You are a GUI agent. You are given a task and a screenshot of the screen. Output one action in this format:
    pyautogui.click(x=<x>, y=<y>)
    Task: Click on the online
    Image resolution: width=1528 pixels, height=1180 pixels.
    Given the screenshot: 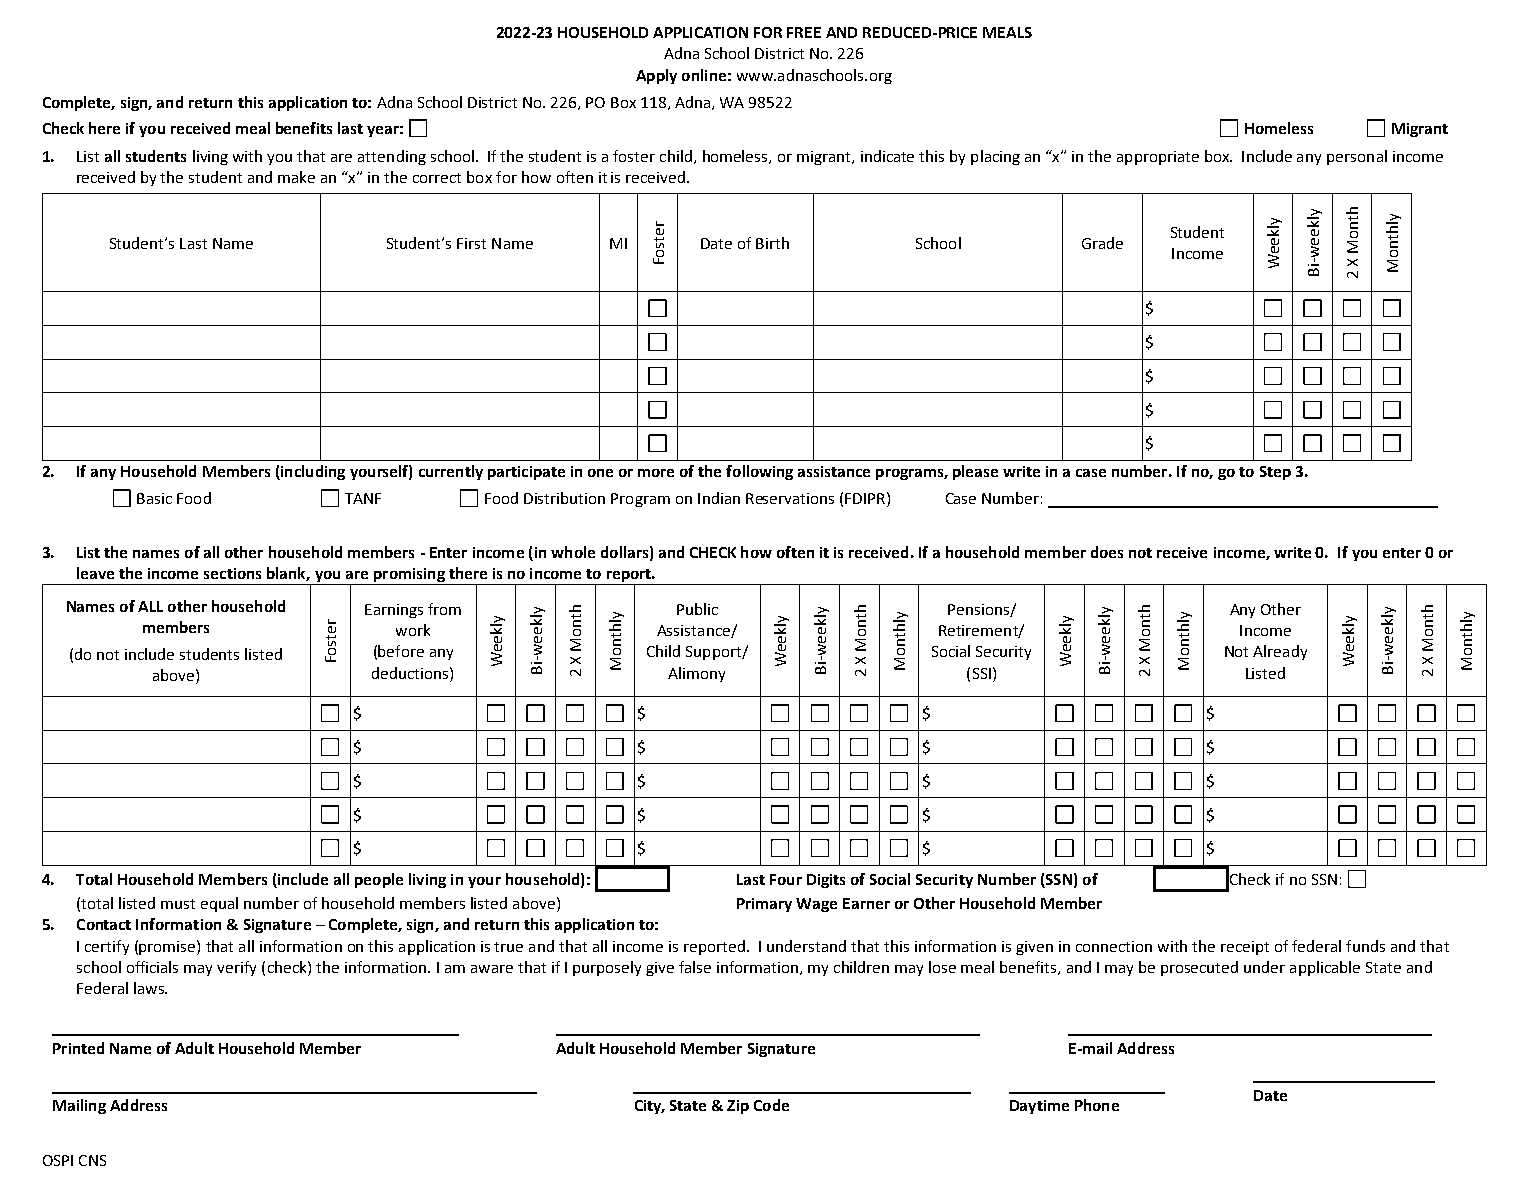 What is the action you would take?
    pyautogui.click(x=704, y=75)
